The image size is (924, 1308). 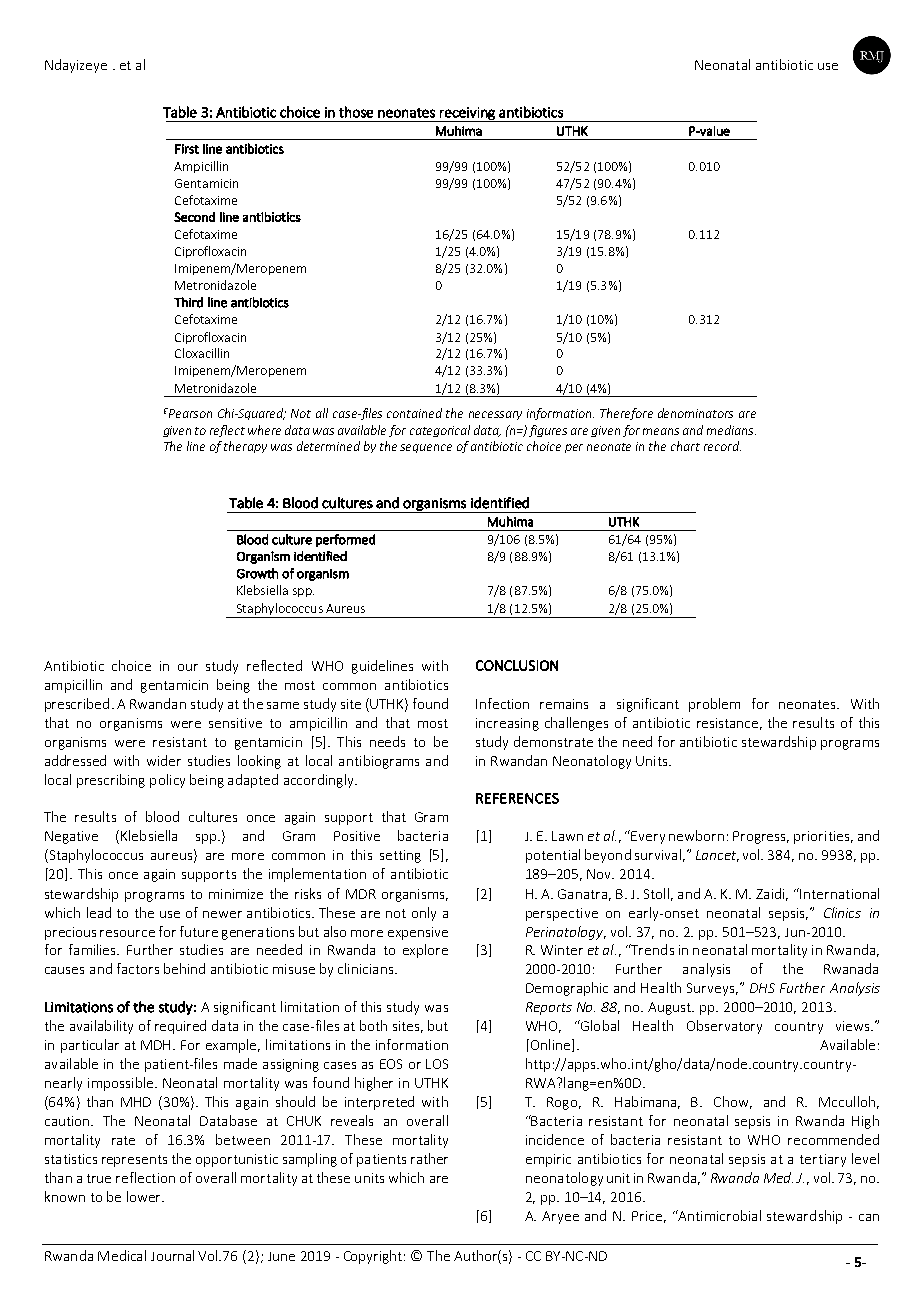 I want to click on required, so click(x=180, y=1027).
